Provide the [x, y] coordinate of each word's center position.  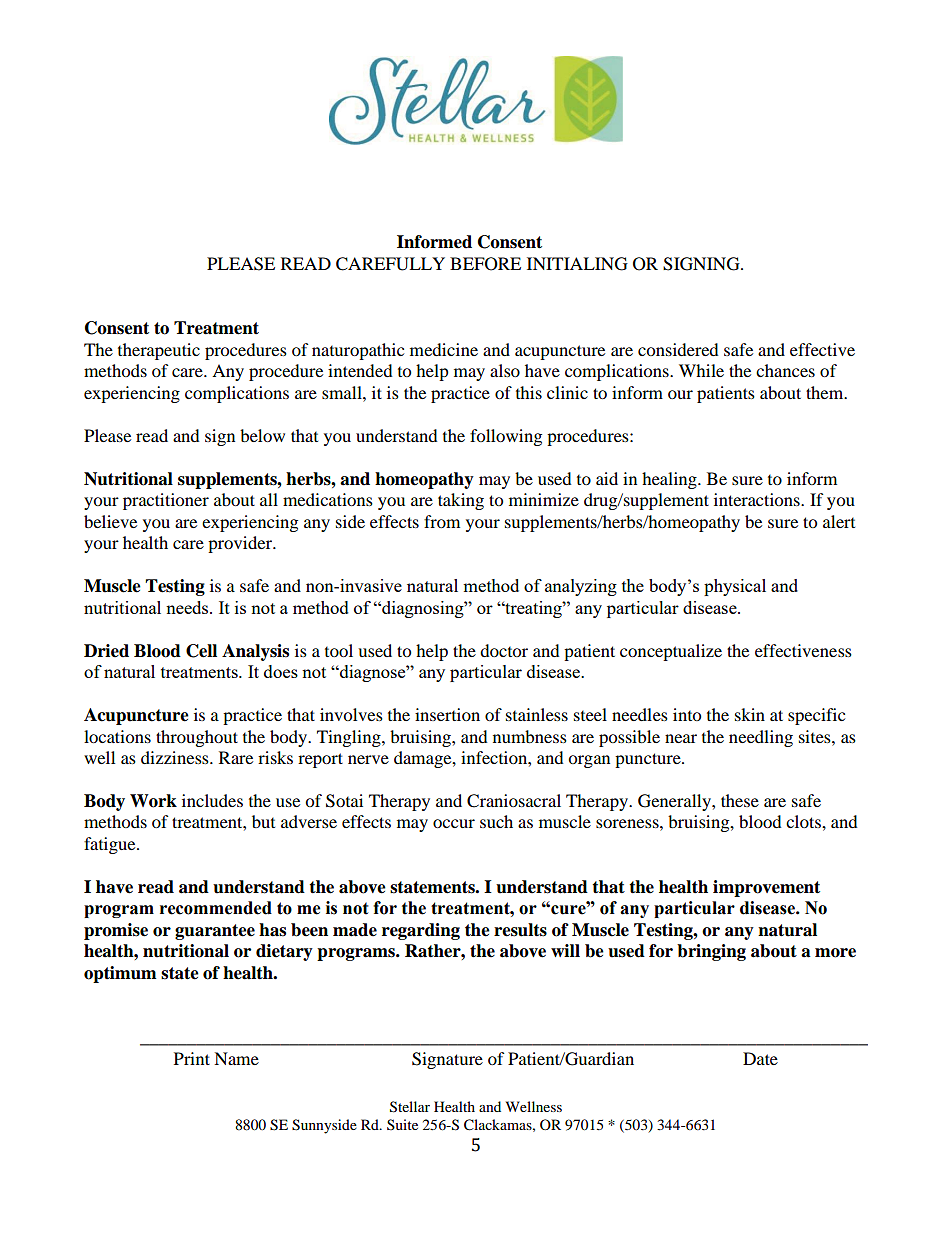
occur [454, 823]
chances [785, 370]
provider [241, 544]
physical [735, 587]
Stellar [410, 1107]
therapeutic [159, 351]
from [442, 521]
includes [212, 800]
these [740, 800]
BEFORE [485, 264]
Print [192, 1058]
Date [760, 1058]
